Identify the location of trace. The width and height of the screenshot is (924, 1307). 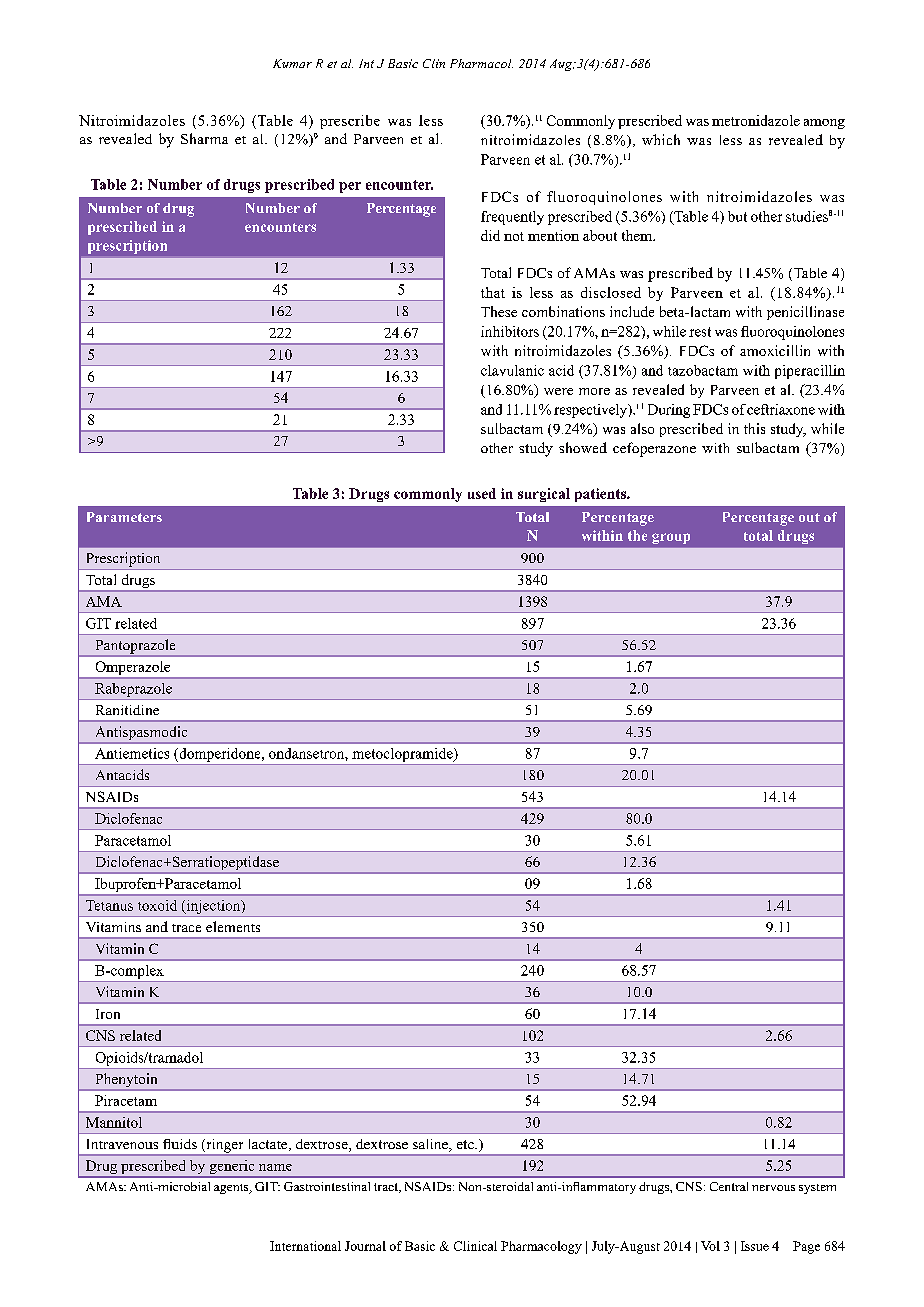
(186, 928).
